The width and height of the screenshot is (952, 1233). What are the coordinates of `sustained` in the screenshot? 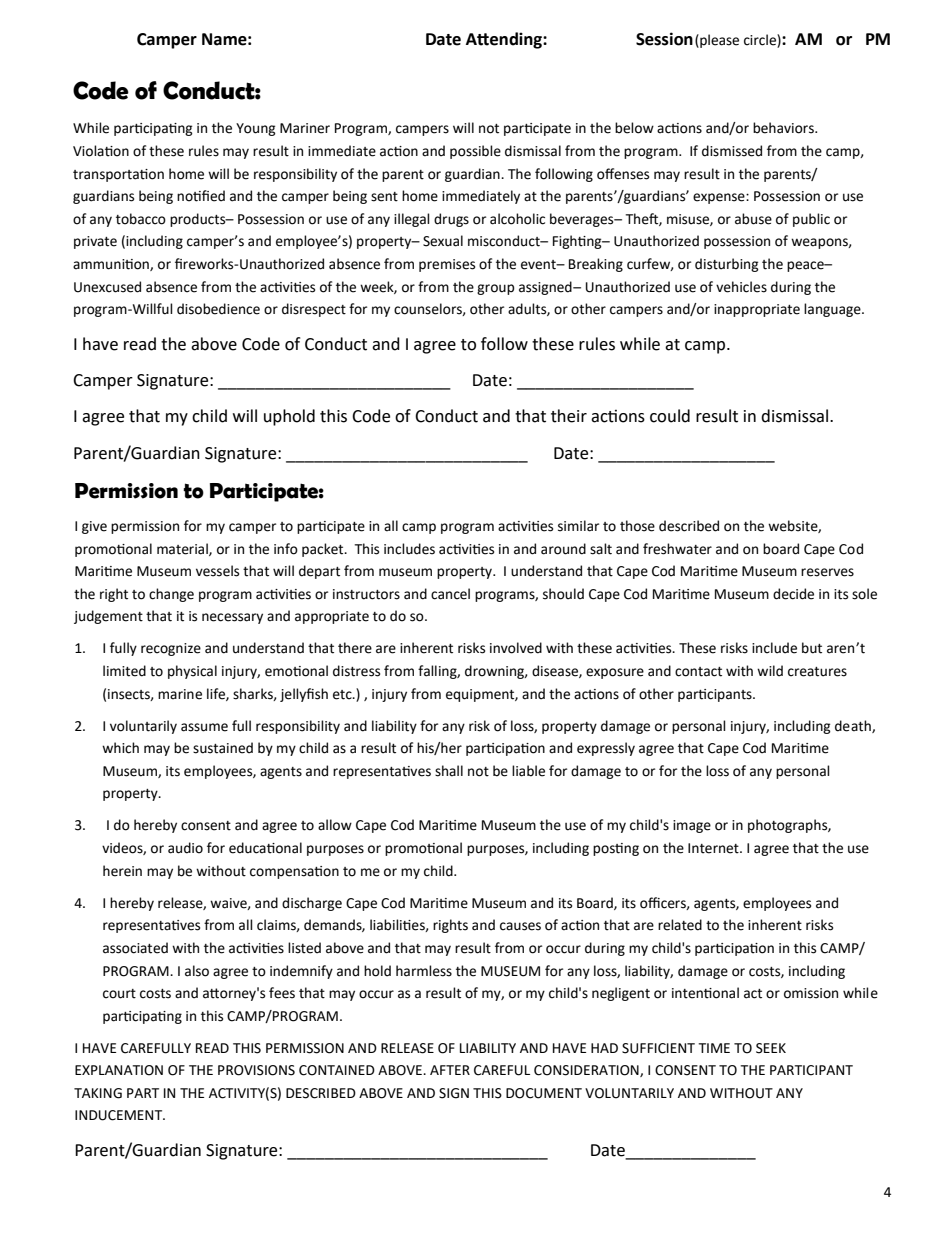 It's located at (223, 748).
